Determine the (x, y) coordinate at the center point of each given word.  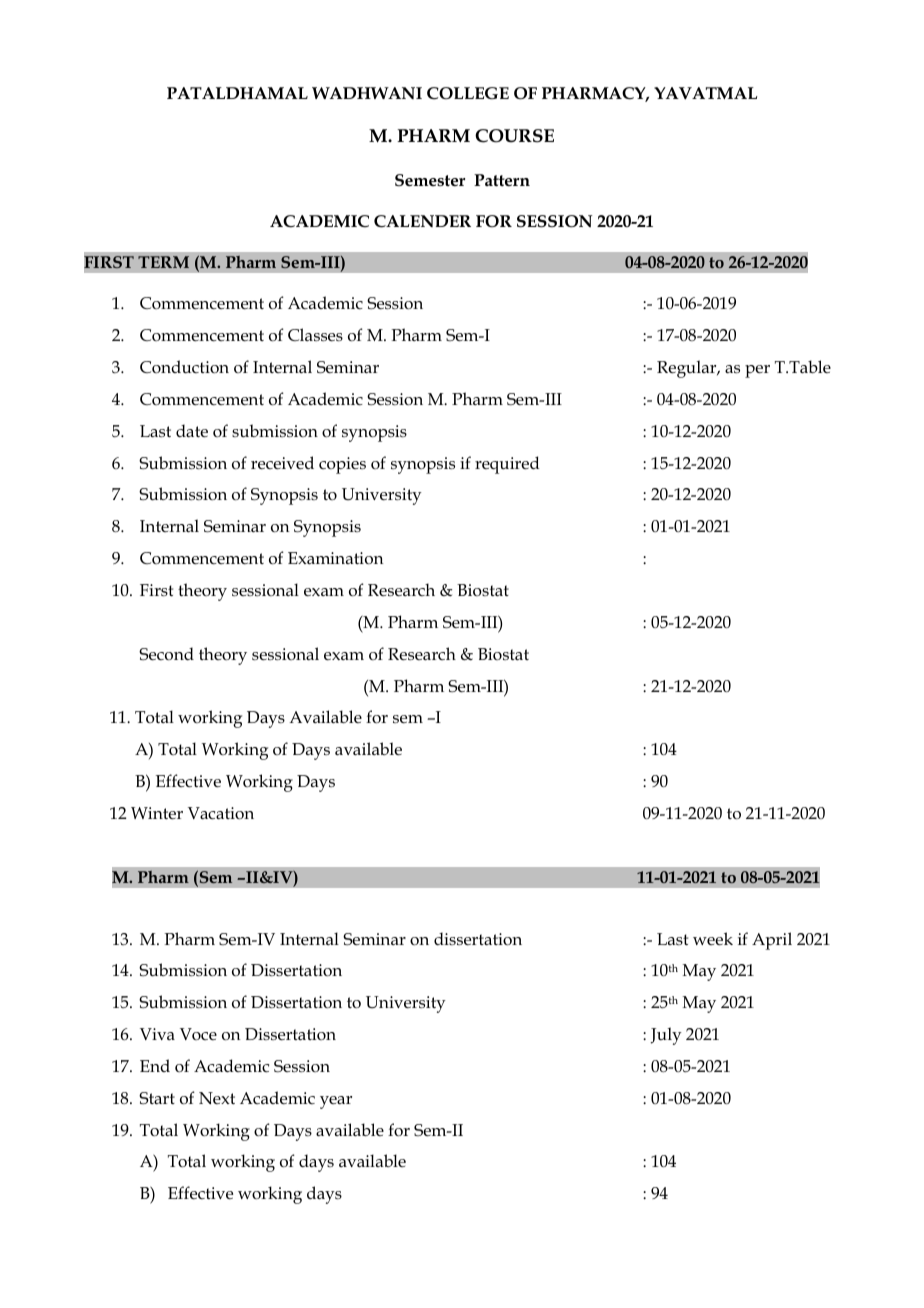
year (336, 1102)
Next (217, 1098)
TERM (163, 262)
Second (166, 654)
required (507, 465)
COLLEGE (468, 93)
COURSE (514, 136)
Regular (688, 369)
